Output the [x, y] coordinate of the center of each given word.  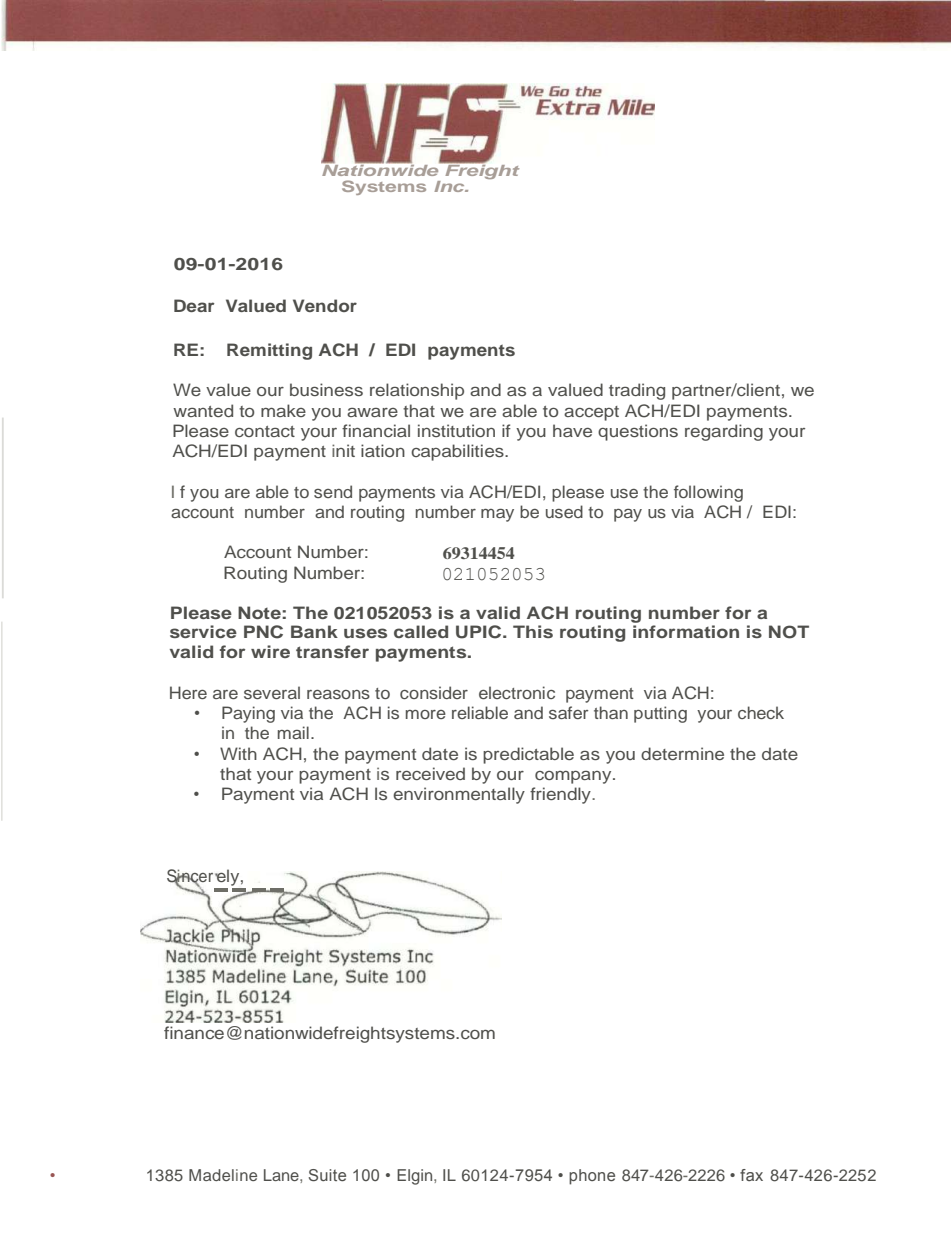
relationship [417, 391]
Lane [282, 1175]
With [238, 753]
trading [637, 391]
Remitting [269, 351]
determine [682, 753]
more [426, 714]
